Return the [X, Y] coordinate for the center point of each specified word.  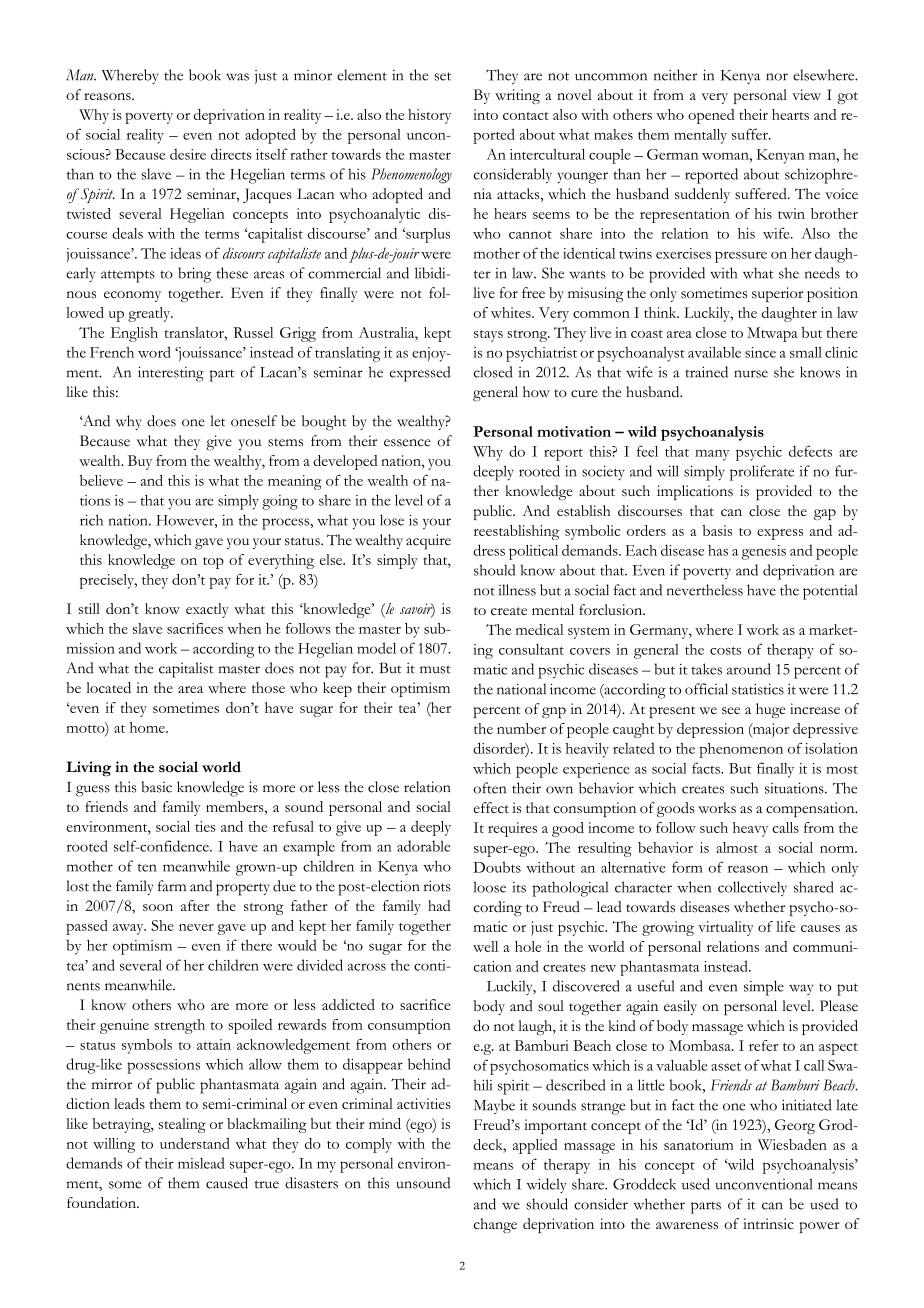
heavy [750, 829]
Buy [140, 462]
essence [407, 443]
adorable [423, 846]
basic [156, 787]
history [429, 116]
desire [188, 154]
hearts [790, 114]
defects [810, 451]
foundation [102, 1202]
